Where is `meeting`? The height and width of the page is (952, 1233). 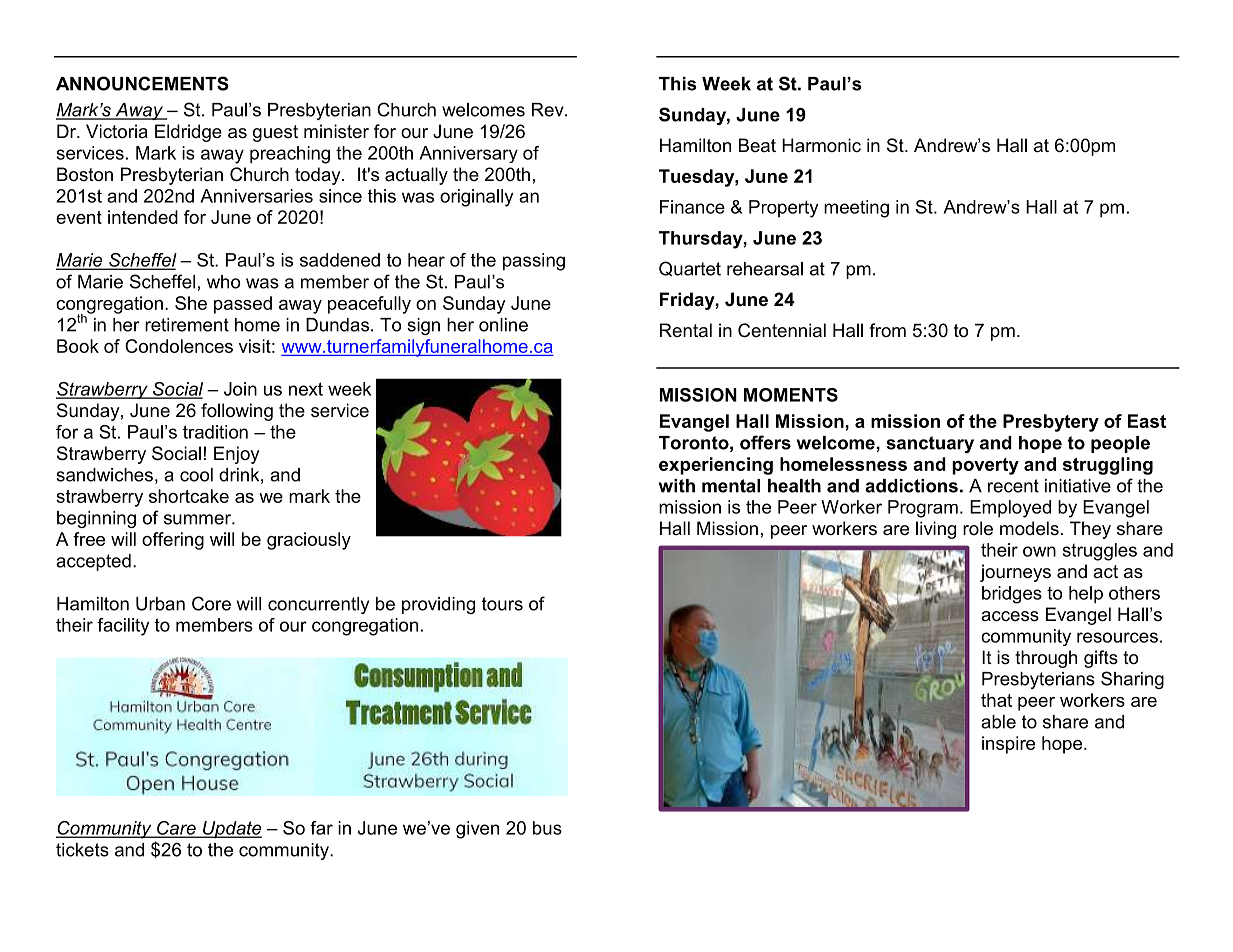 meeting is located at coordinates (856, 209).
